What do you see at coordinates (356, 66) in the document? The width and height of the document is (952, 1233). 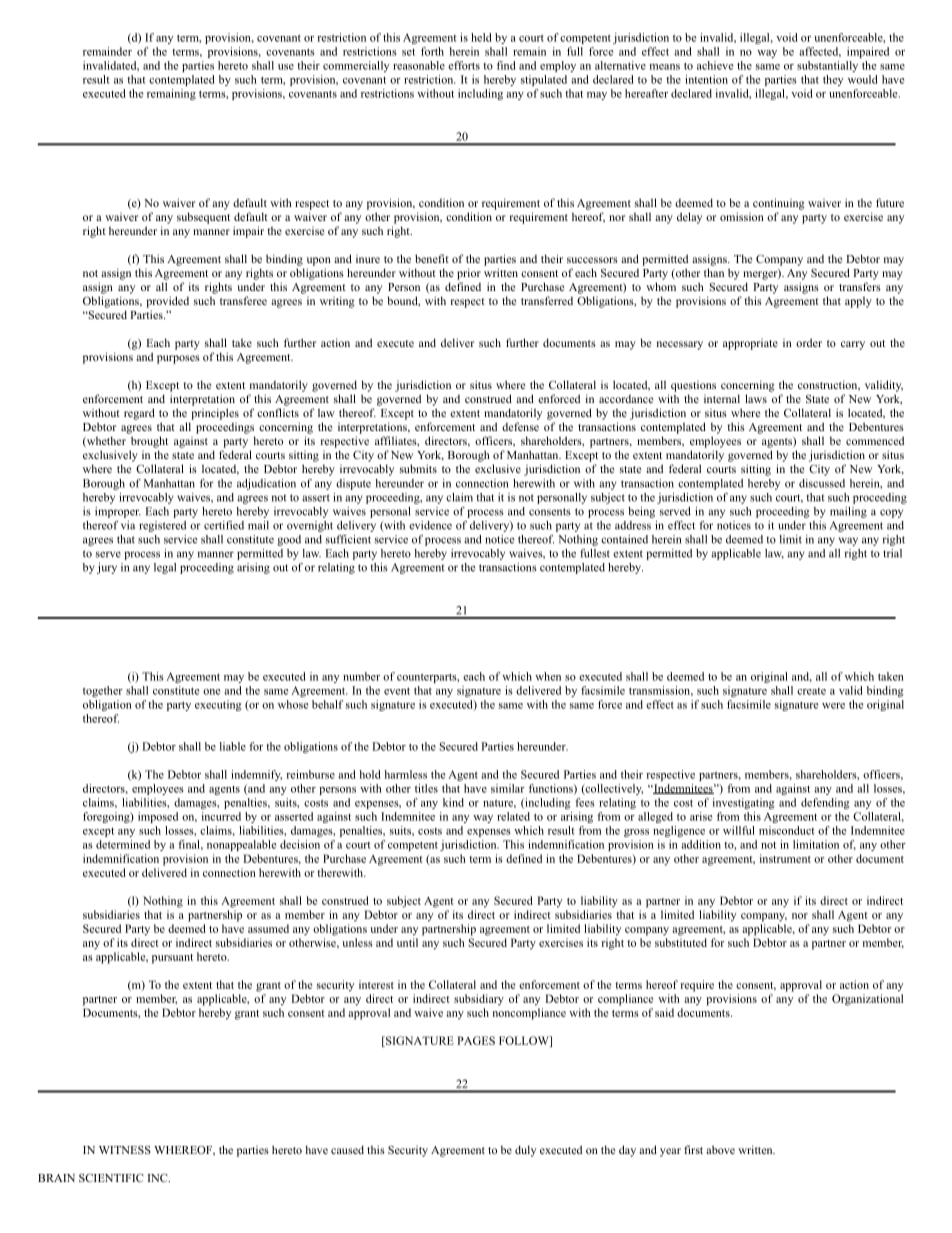 I see `commercially` at bounding box center [356, 66].
